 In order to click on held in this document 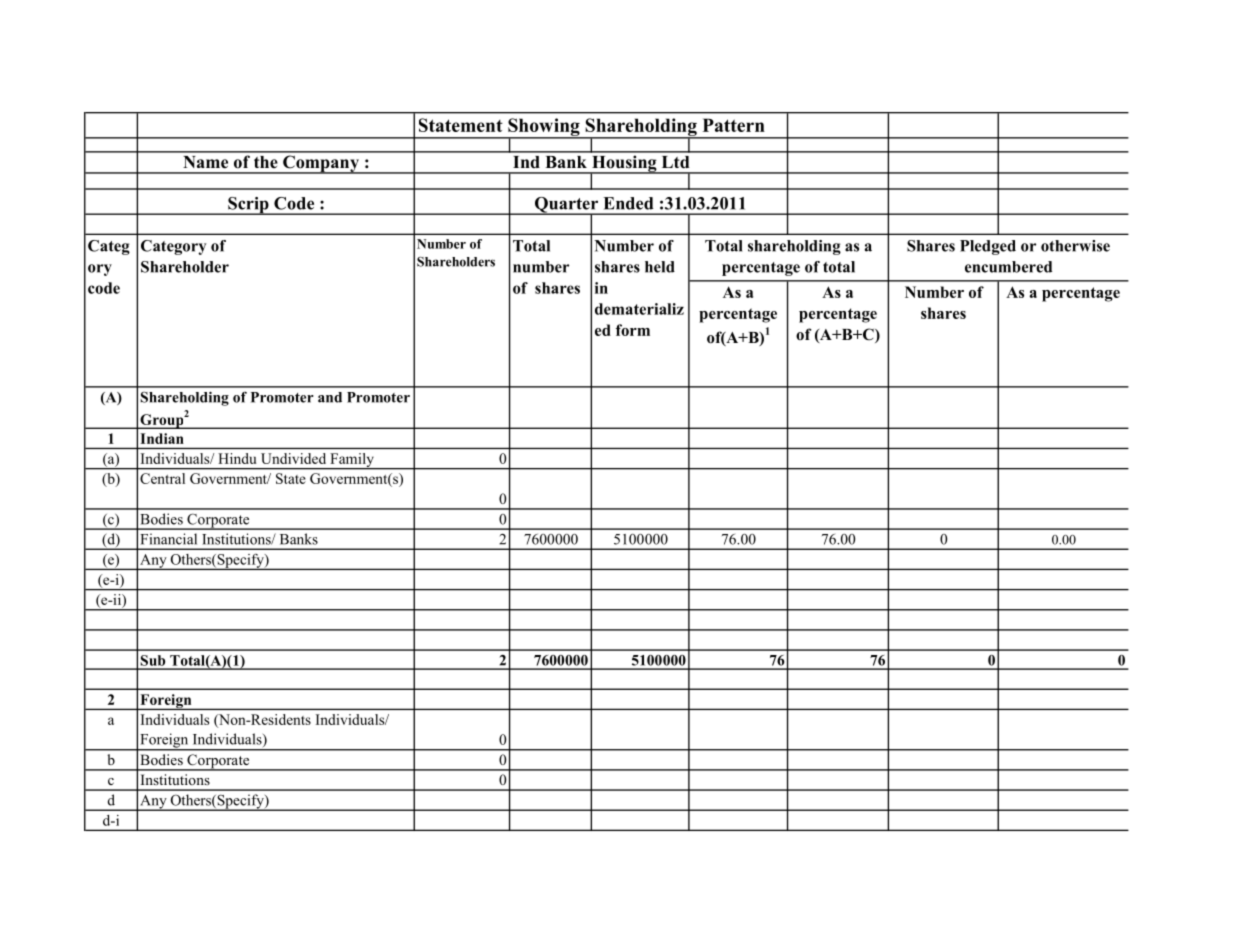, I will do `click(660, 267)`.
